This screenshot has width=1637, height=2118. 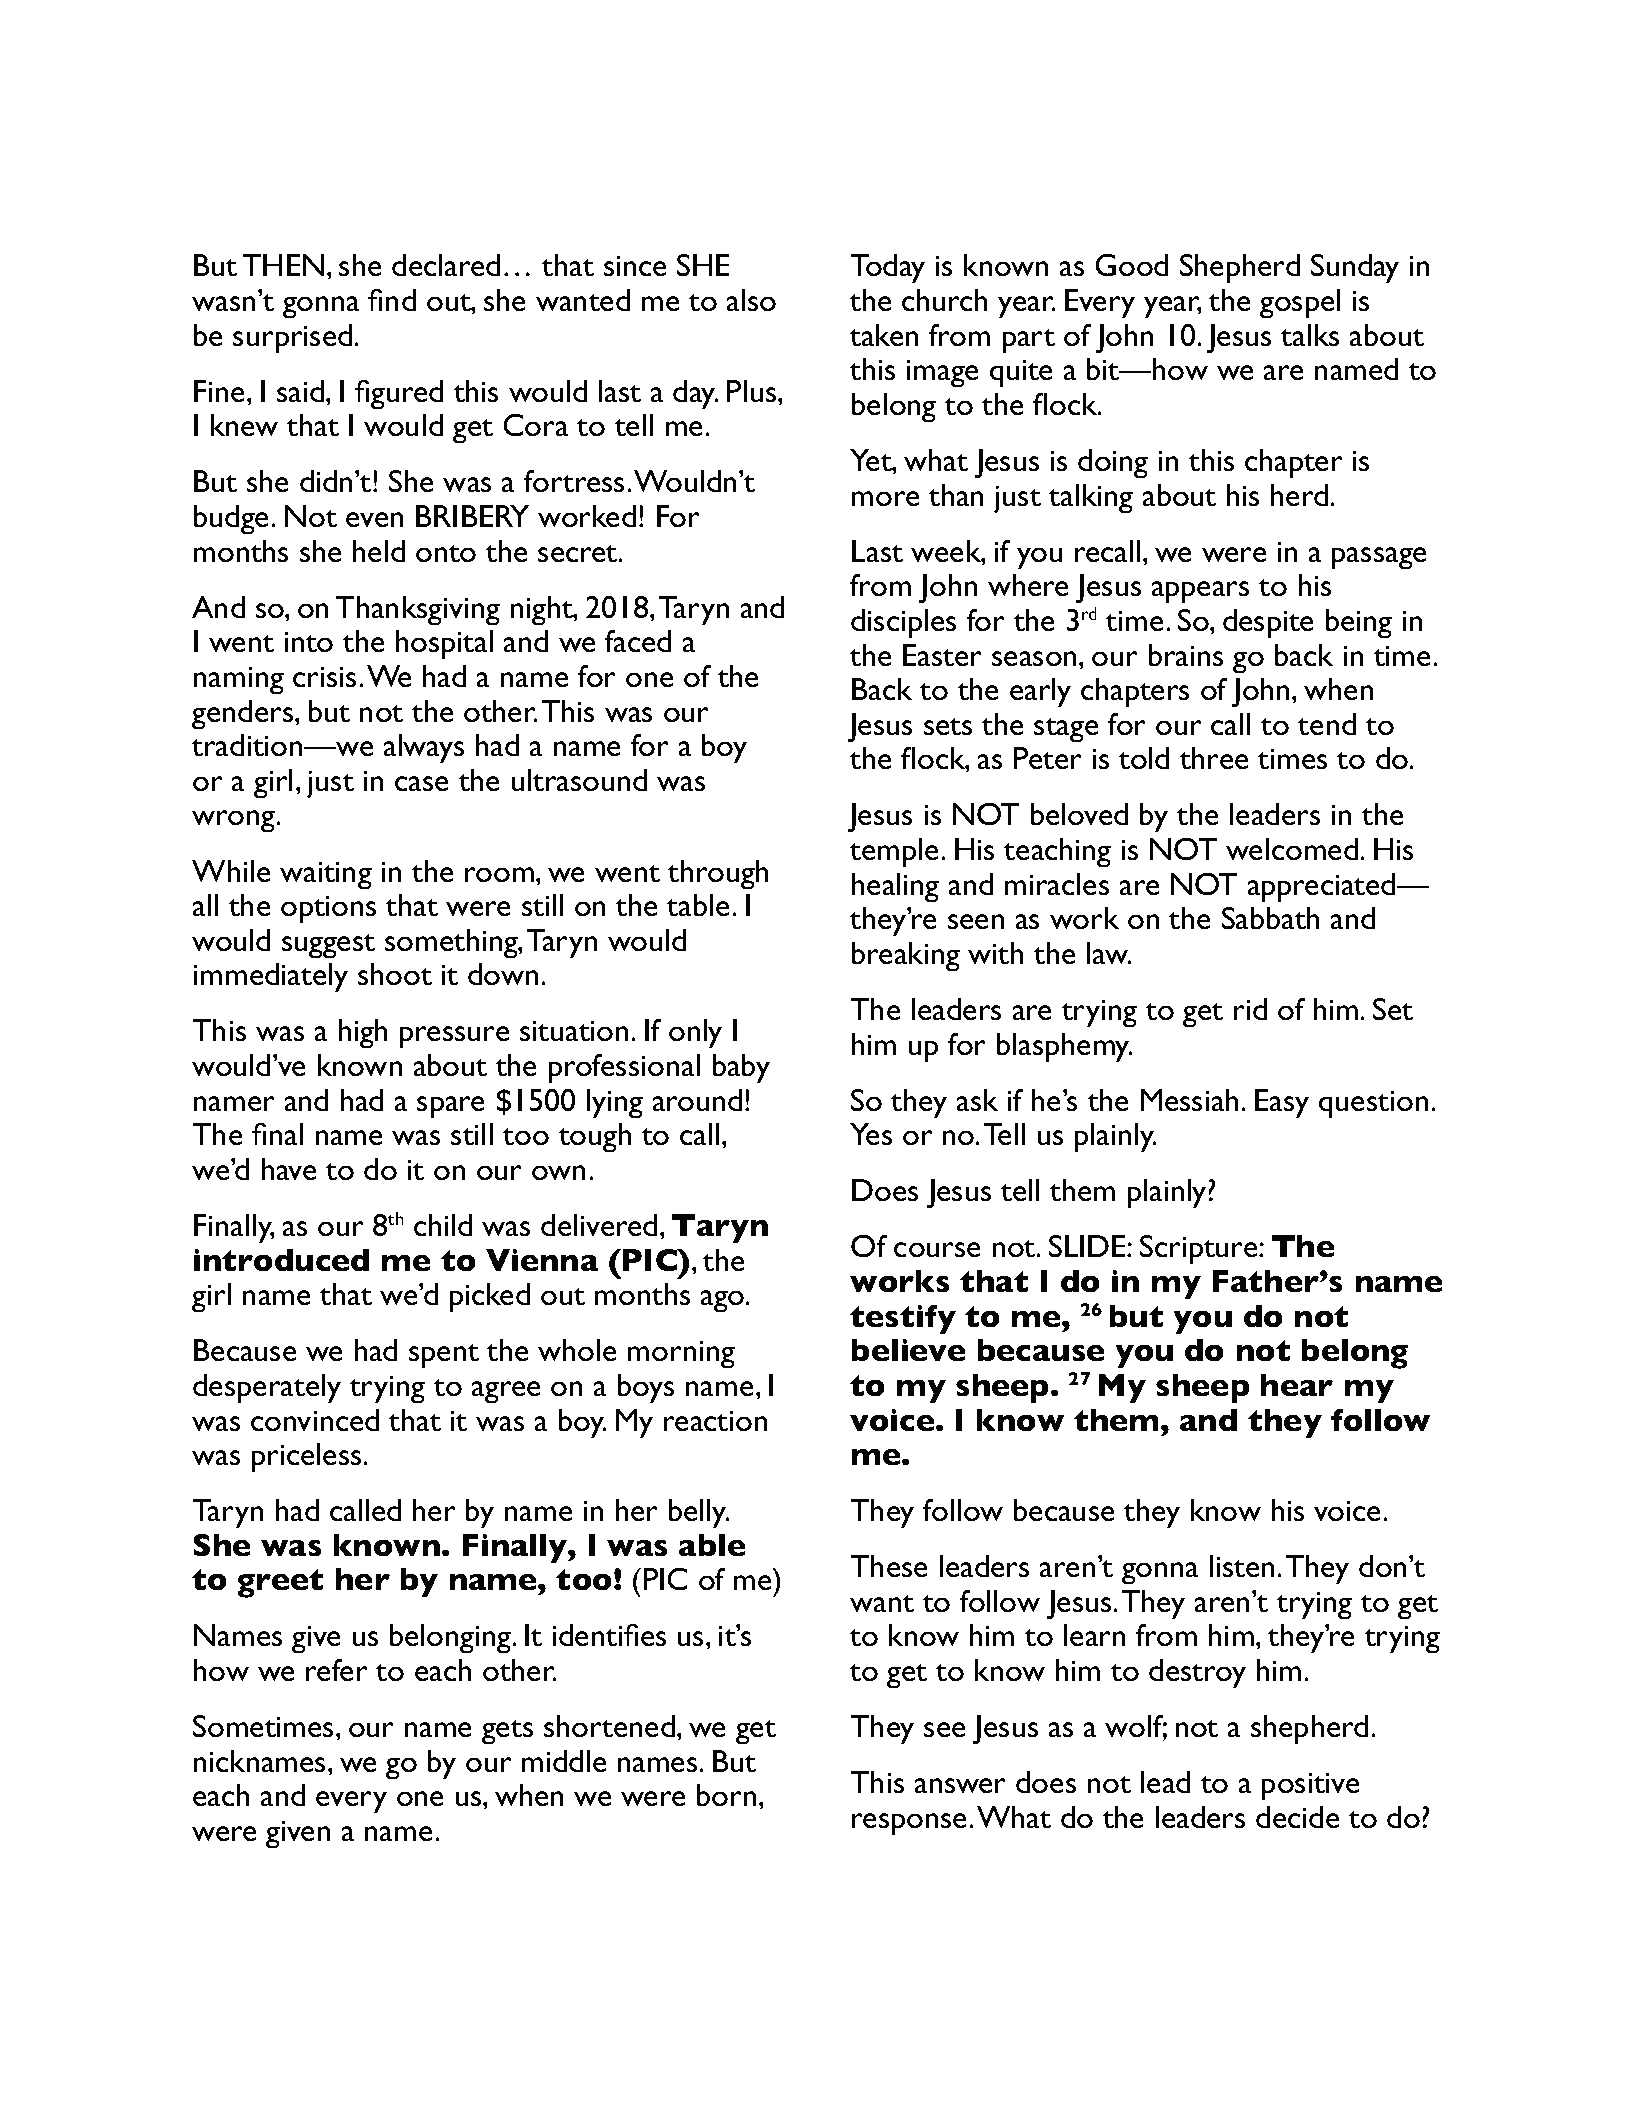 What do you see at coordinates (1250, 1009) in the screenshot?
I see `rid` at bounding box center [1250, 1009].
